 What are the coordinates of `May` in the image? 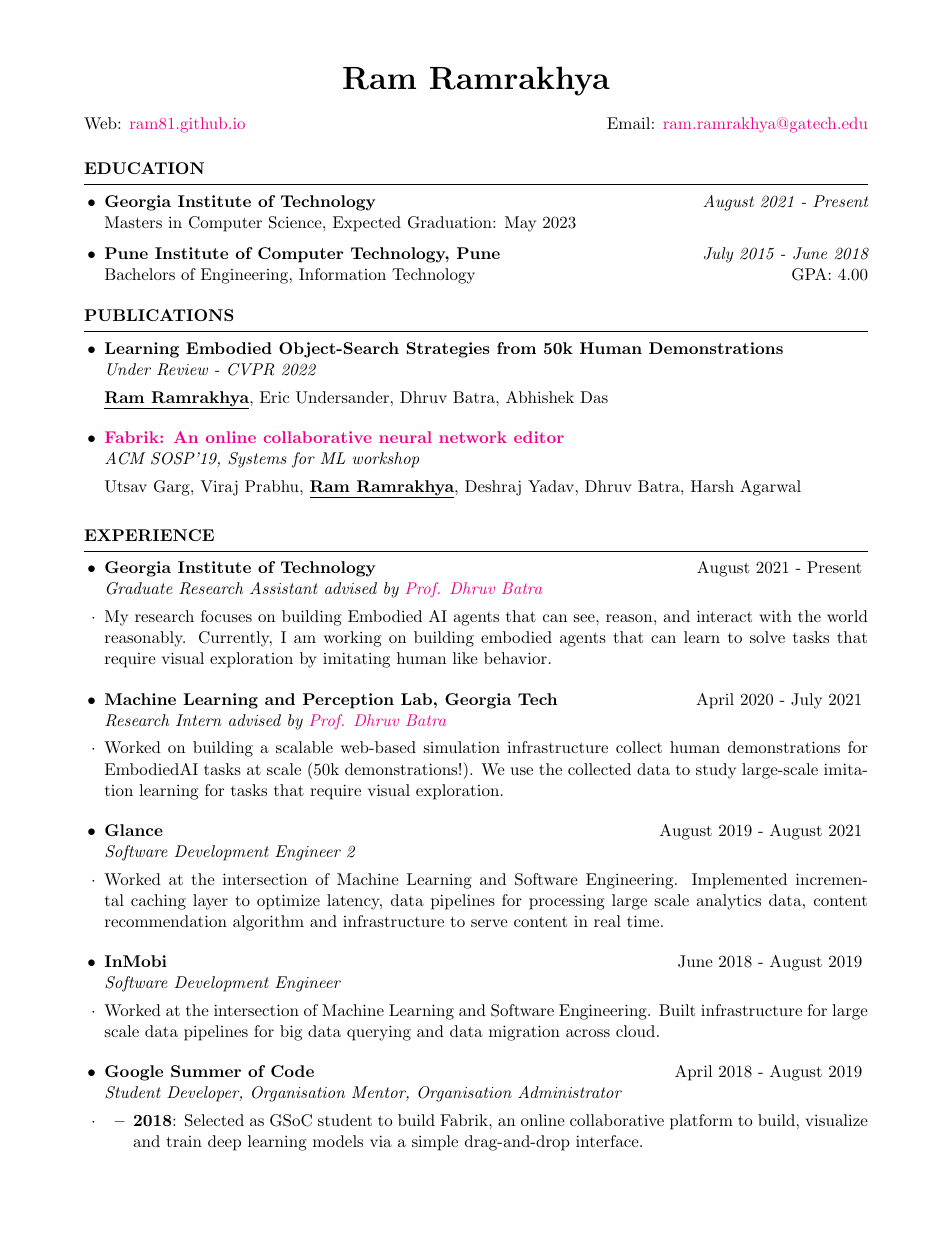 It's located at (520, 224).
